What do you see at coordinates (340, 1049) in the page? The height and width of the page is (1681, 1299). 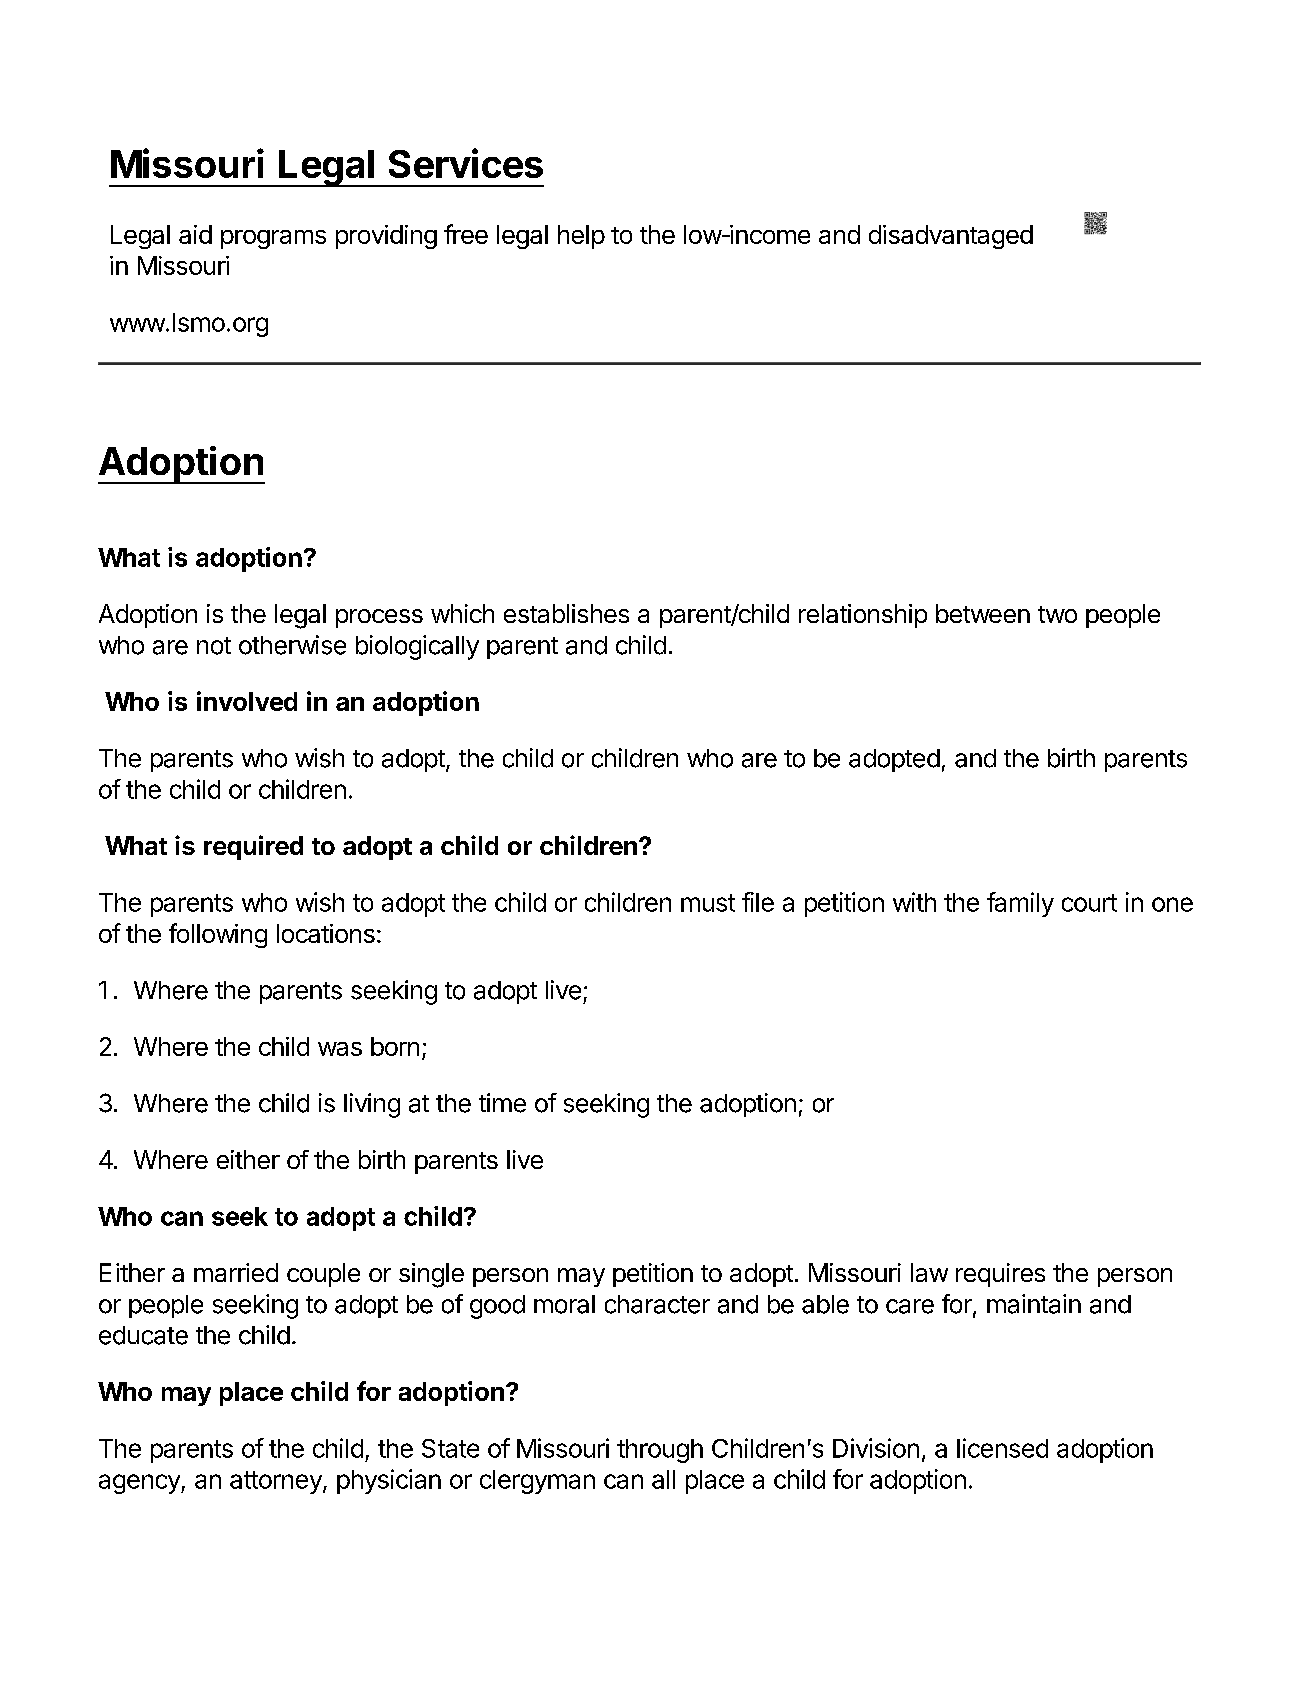 I see `was` at bounding box center [340, 1049].
